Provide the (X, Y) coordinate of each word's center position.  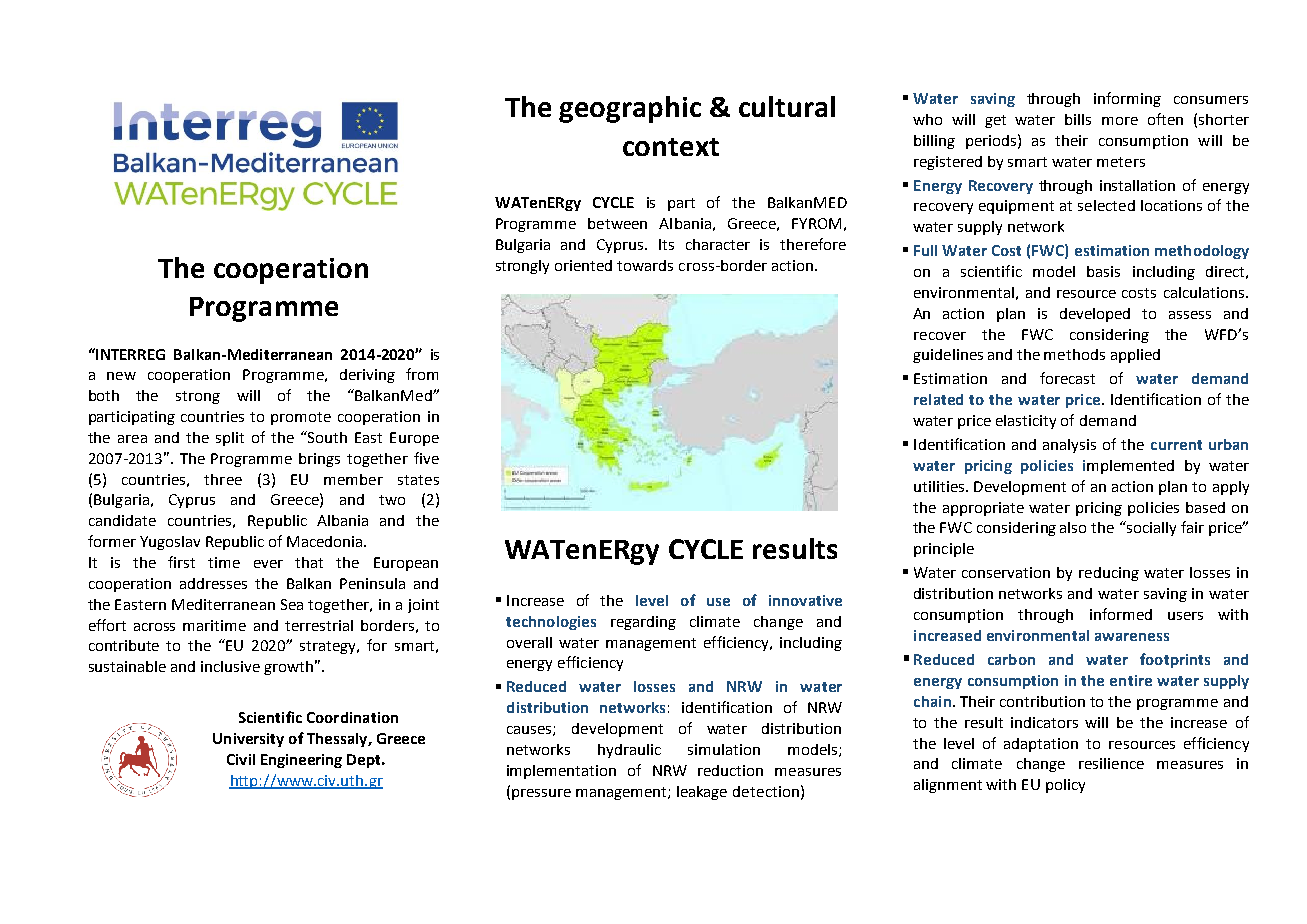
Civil (241, 759)
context (671, 147)
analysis (1069, 446)
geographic (630, 109)
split (230, 439)
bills (1078, 119)
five (426, 458)
